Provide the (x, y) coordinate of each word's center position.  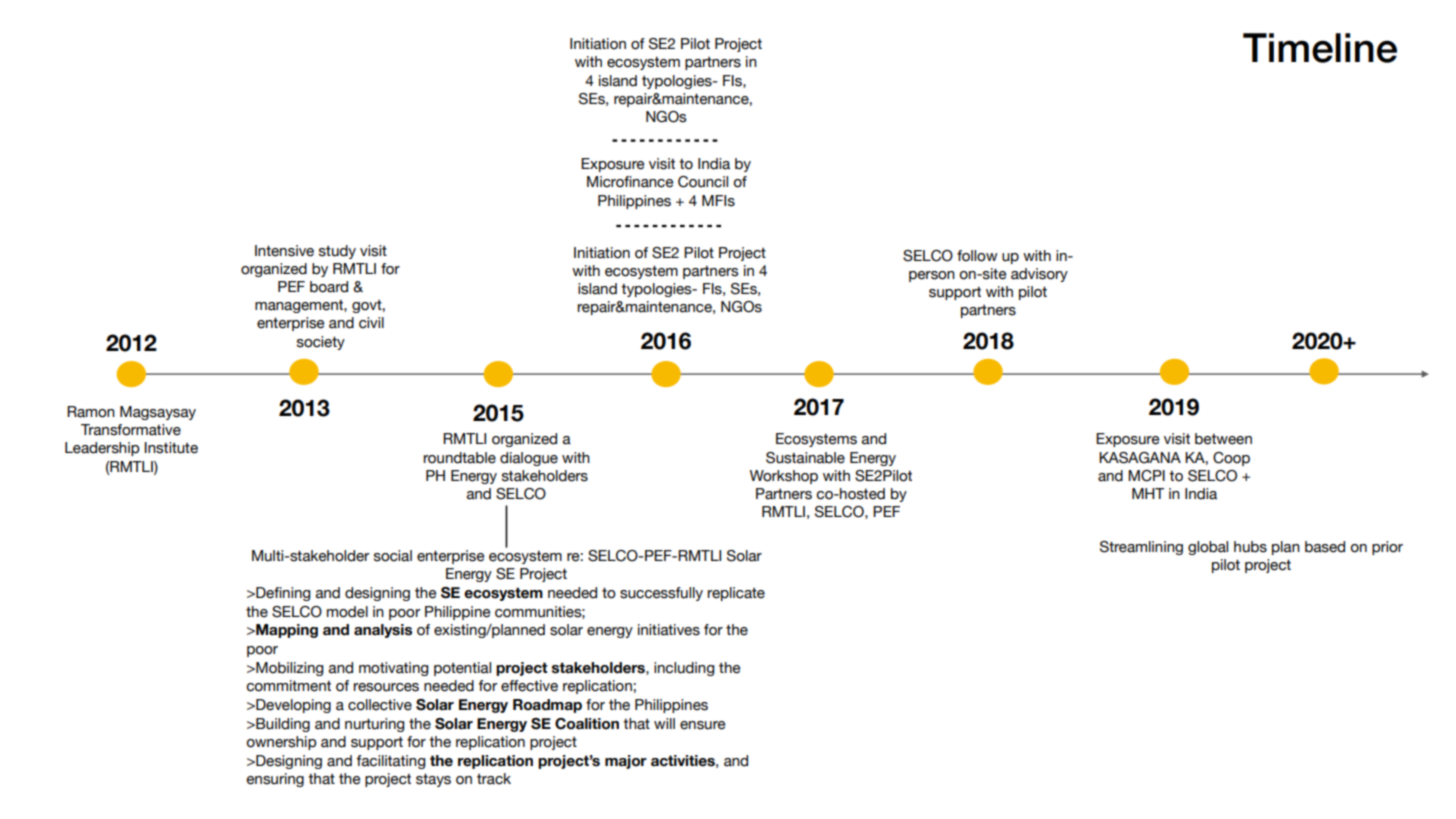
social (393, 556)
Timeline (1320, 48)
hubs (1250, 547)
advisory (1039, 275)
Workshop (784, 477)
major (626, 762)
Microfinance (630, 182)
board (329, 287)
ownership (281, 743)
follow (977, 256)
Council (703, 182)
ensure (702, 725)
